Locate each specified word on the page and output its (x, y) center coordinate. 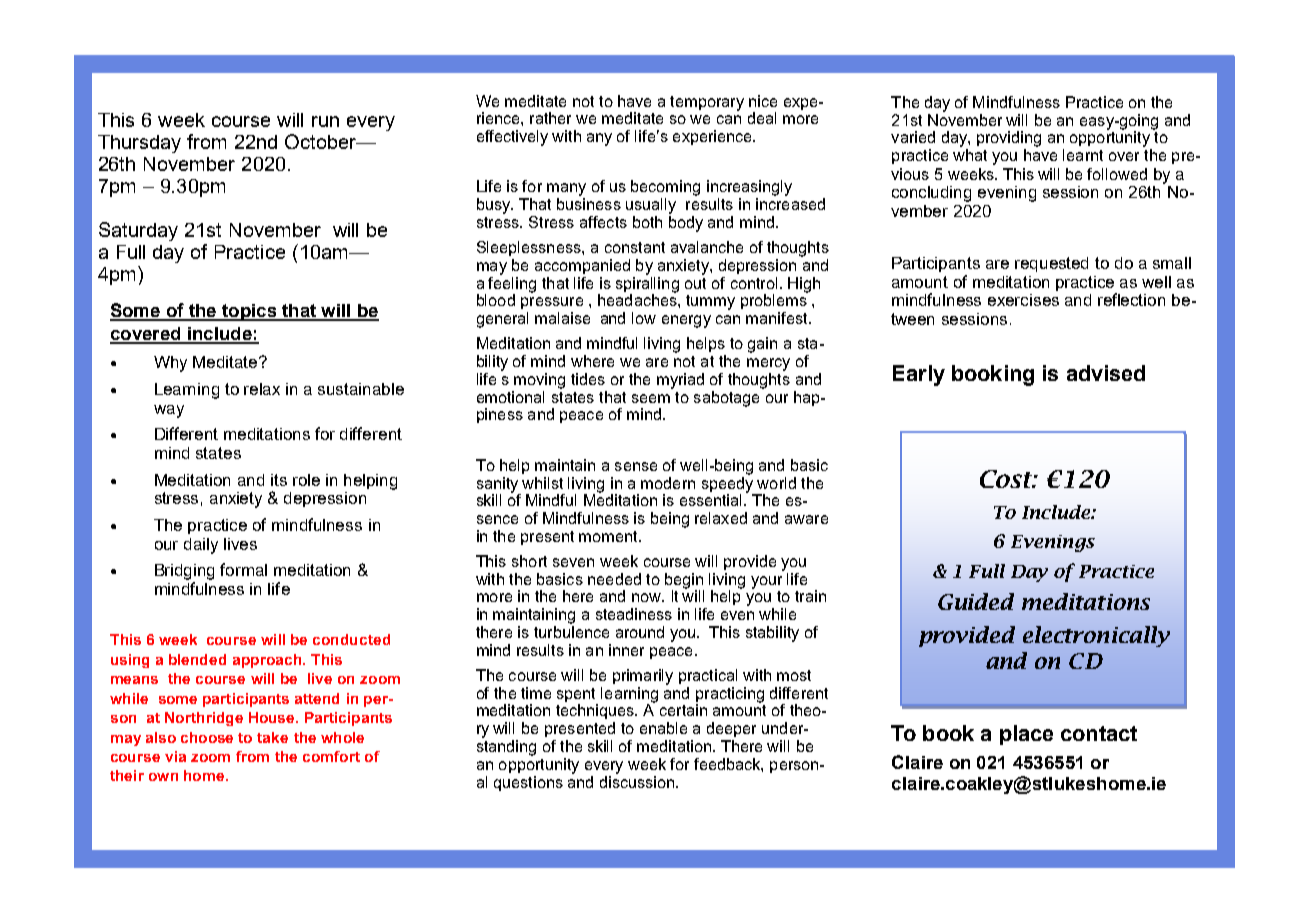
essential (710, 500)
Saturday (138, 231)
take (272, 737)
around (640, 632)
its (279, 480)
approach (268, 661)
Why (170, 364)
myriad (680, 381)
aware (806, 519)
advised (1106, 373)
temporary (707, 103)
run (325, 121)
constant (635, 247)
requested (1051, 264)
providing (1009, 139)
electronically (1096, 636)
